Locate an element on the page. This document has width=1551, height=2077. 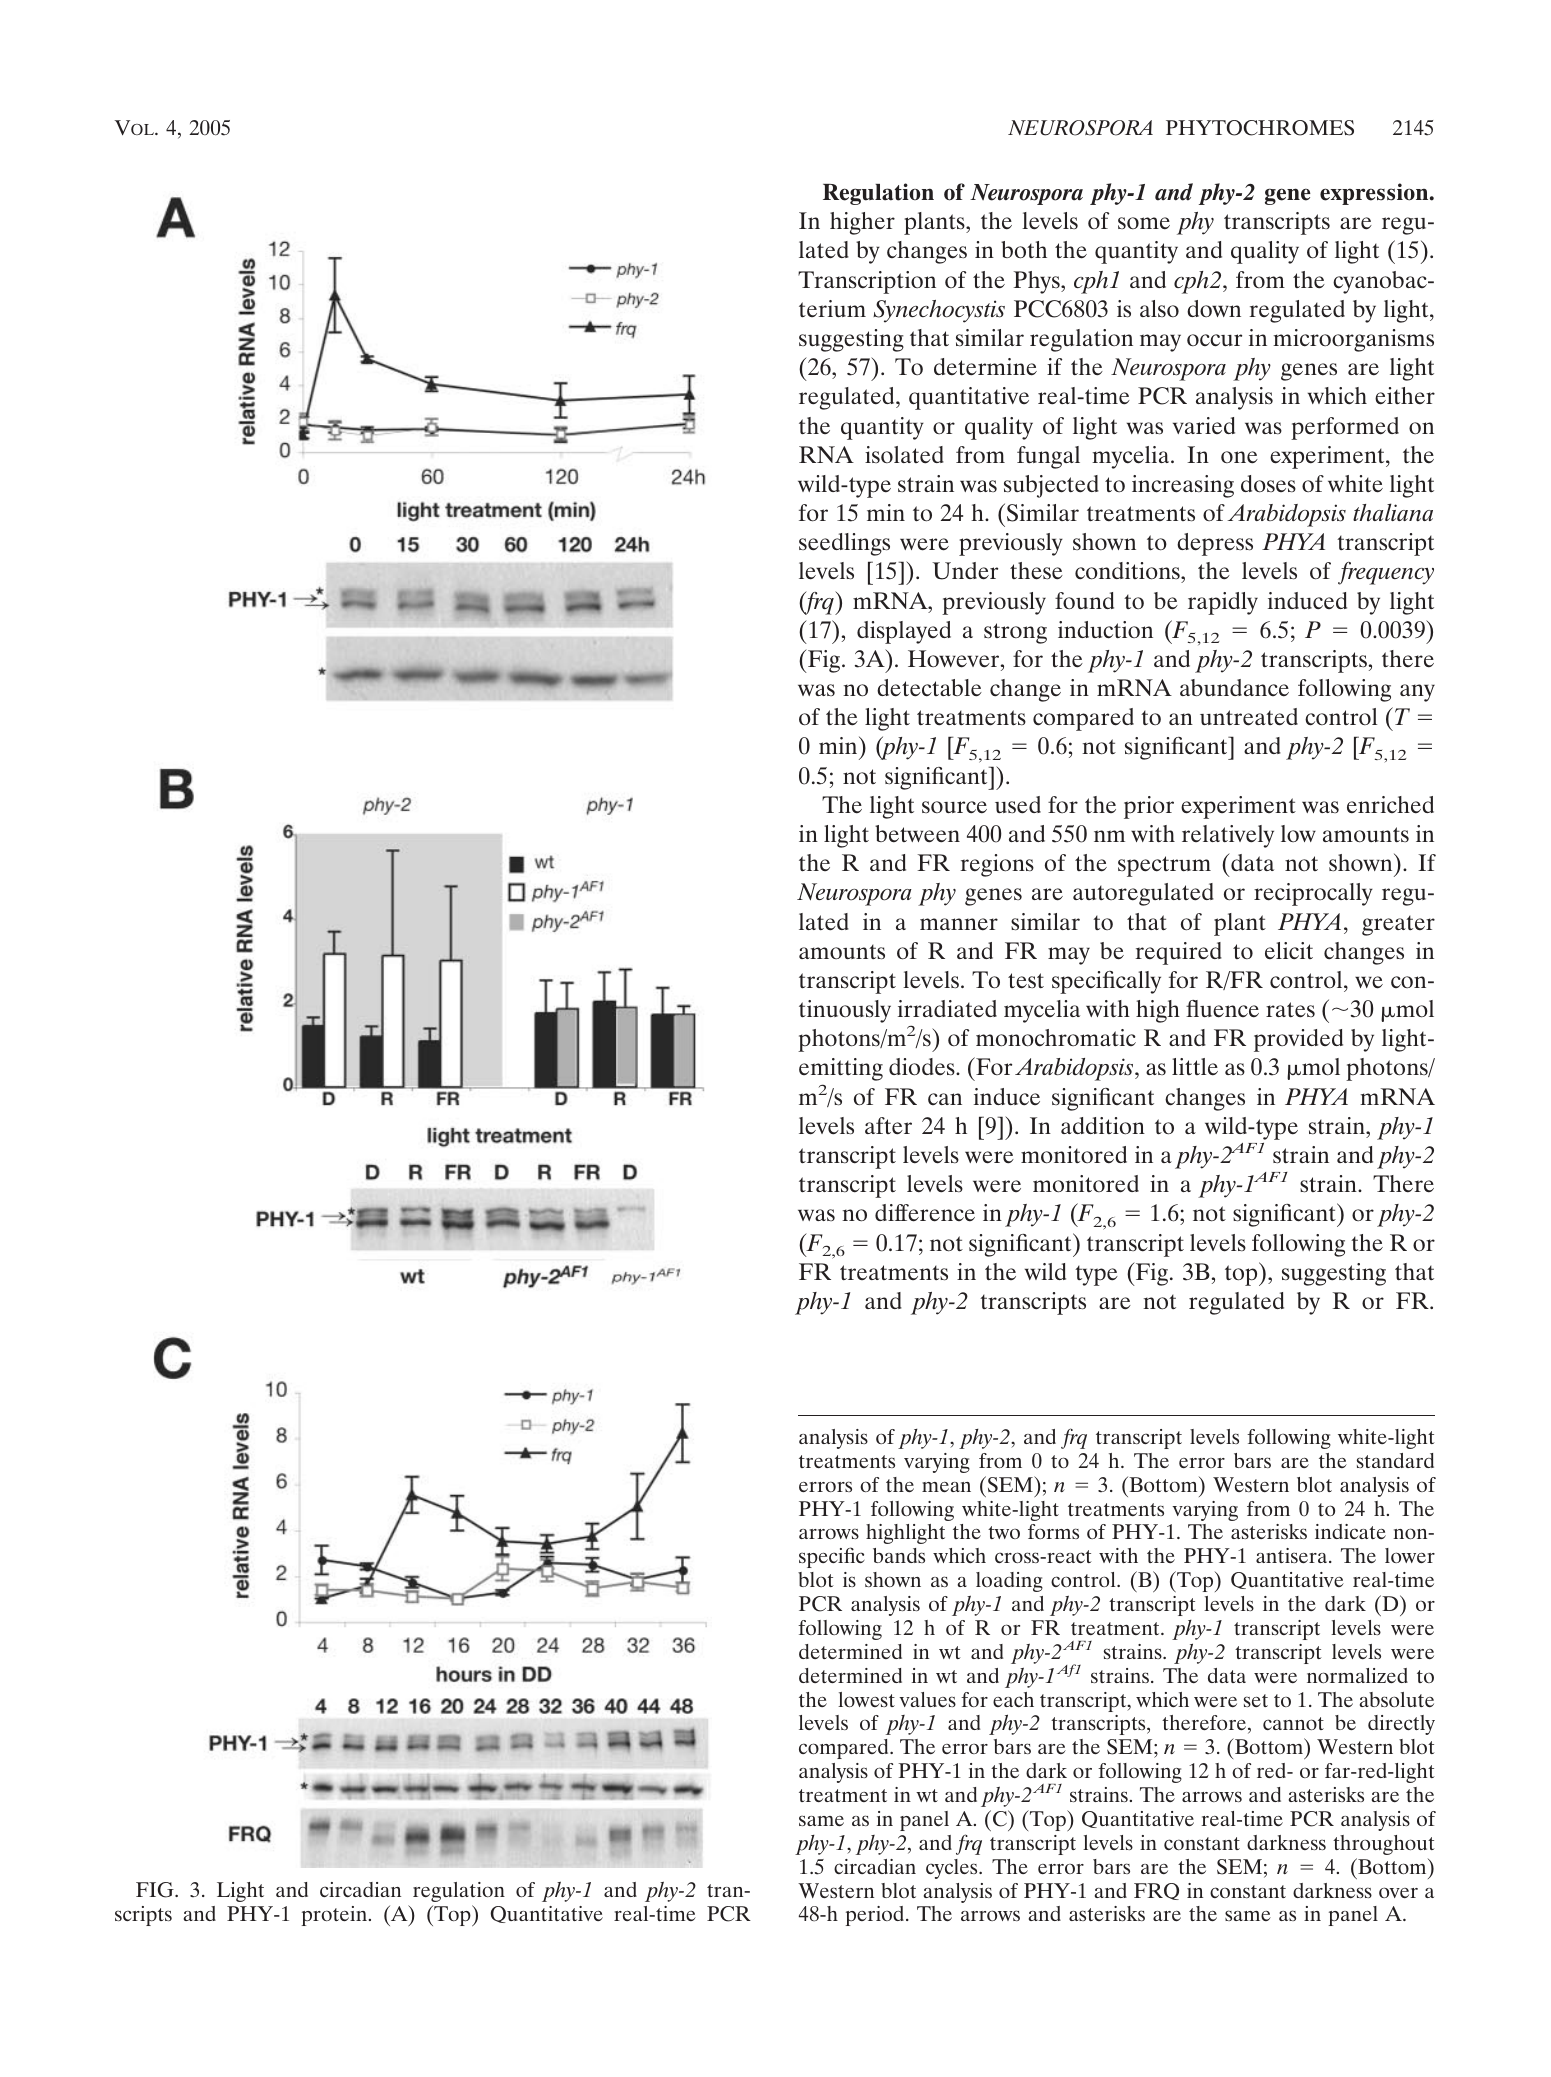
seedlings is located at coordinates (844, 544).
